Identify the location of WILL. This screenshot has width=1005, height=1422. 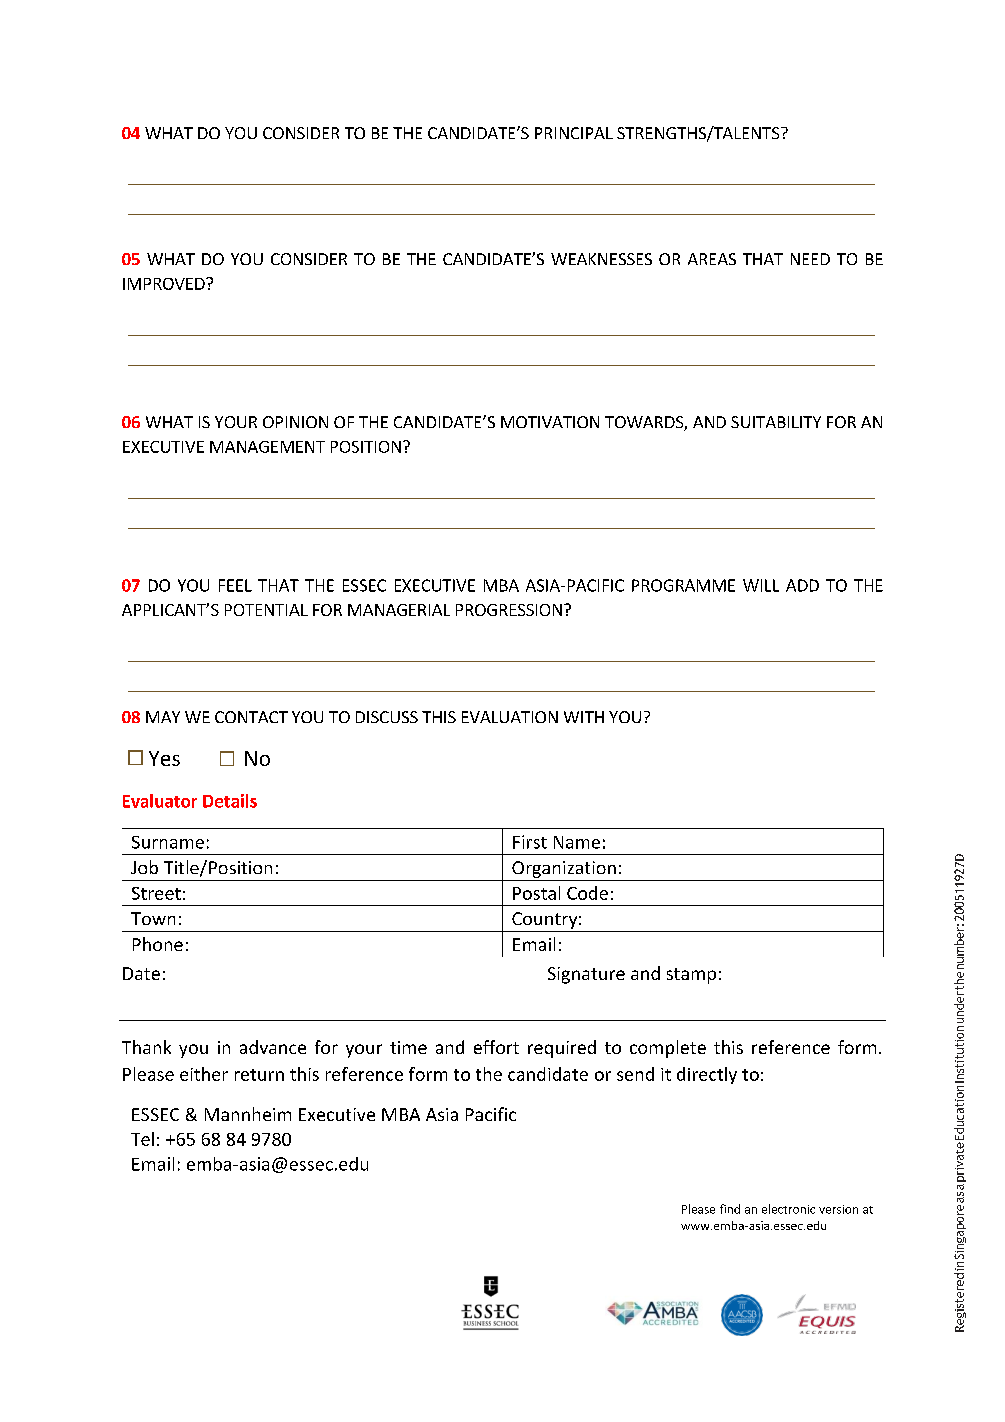
(761, 585).
